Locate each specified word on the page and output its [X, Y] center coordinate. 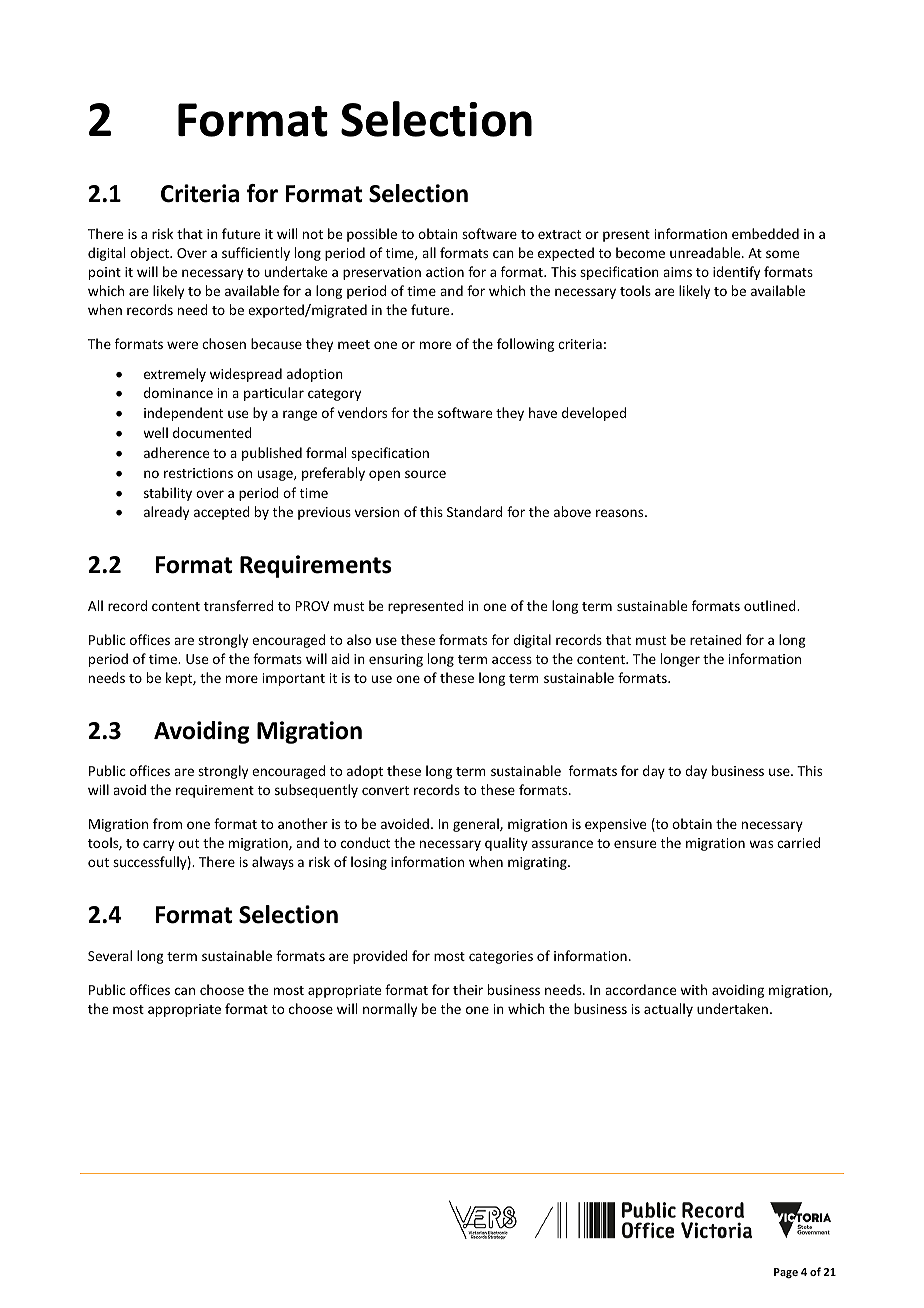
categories [501, 957]
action [445, 272]
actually [668, 1010]
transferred [238, 605]
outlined [771, 605]
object [150, 254]
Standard [474, 511]
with [693, 989]
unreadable [706, 252]
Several [110, 955]
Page [786, 1273]
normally [390, 1010]
